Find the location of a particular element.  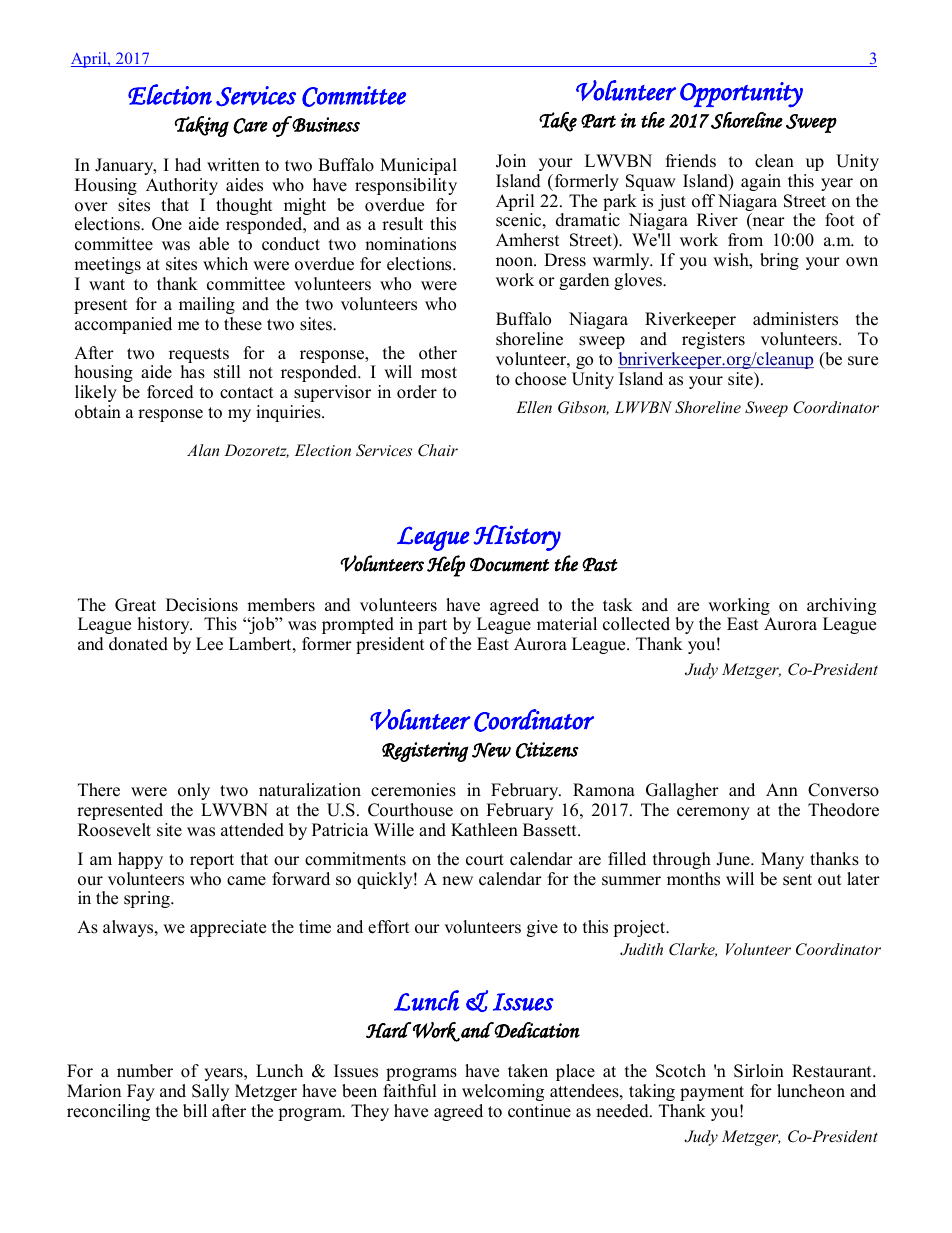

Help is located at coordinates (446, 566).
